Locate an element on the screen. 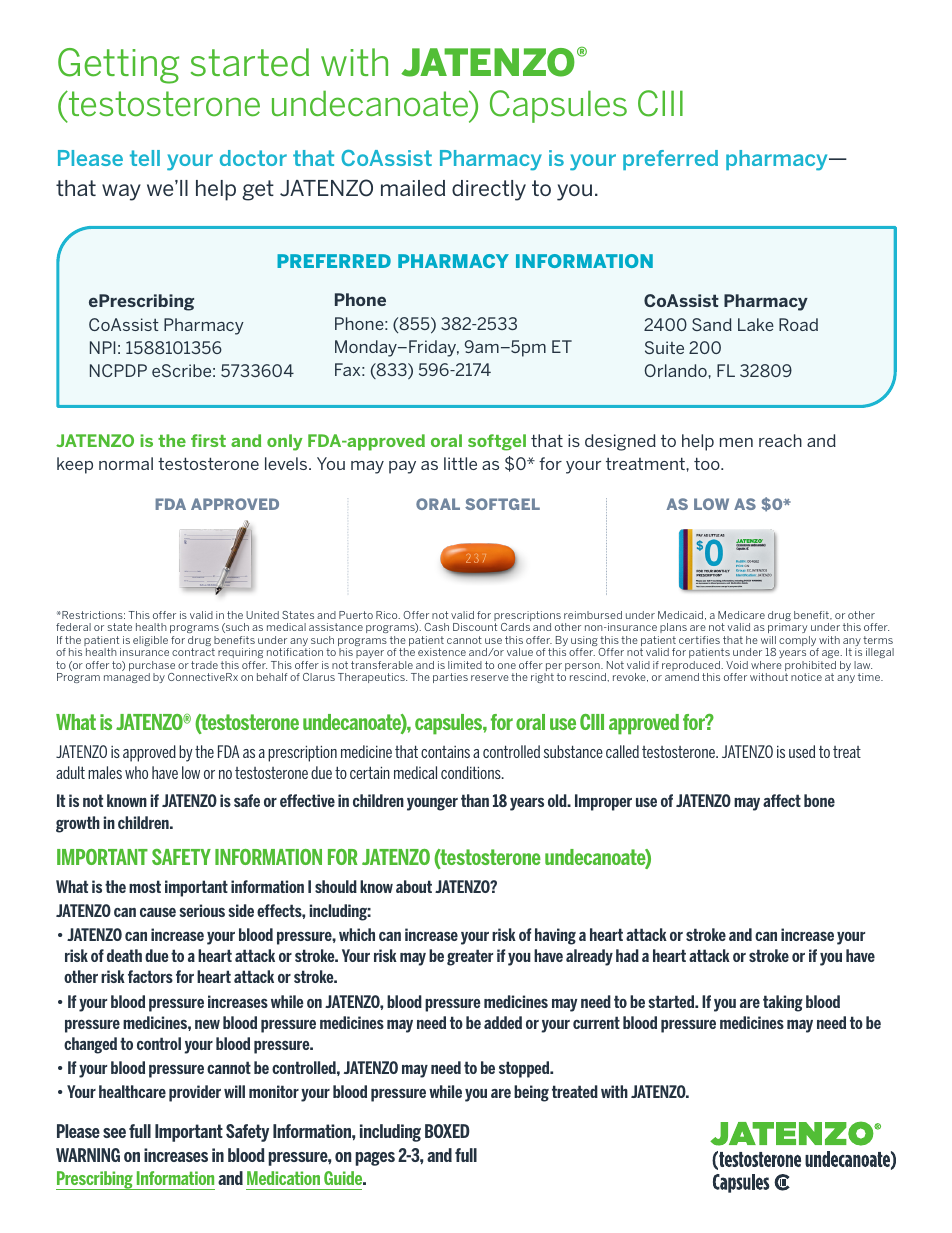 Image resolution: width=952 pixels, height=1233 pixels. Getting is located at coordinates (118, 66).
